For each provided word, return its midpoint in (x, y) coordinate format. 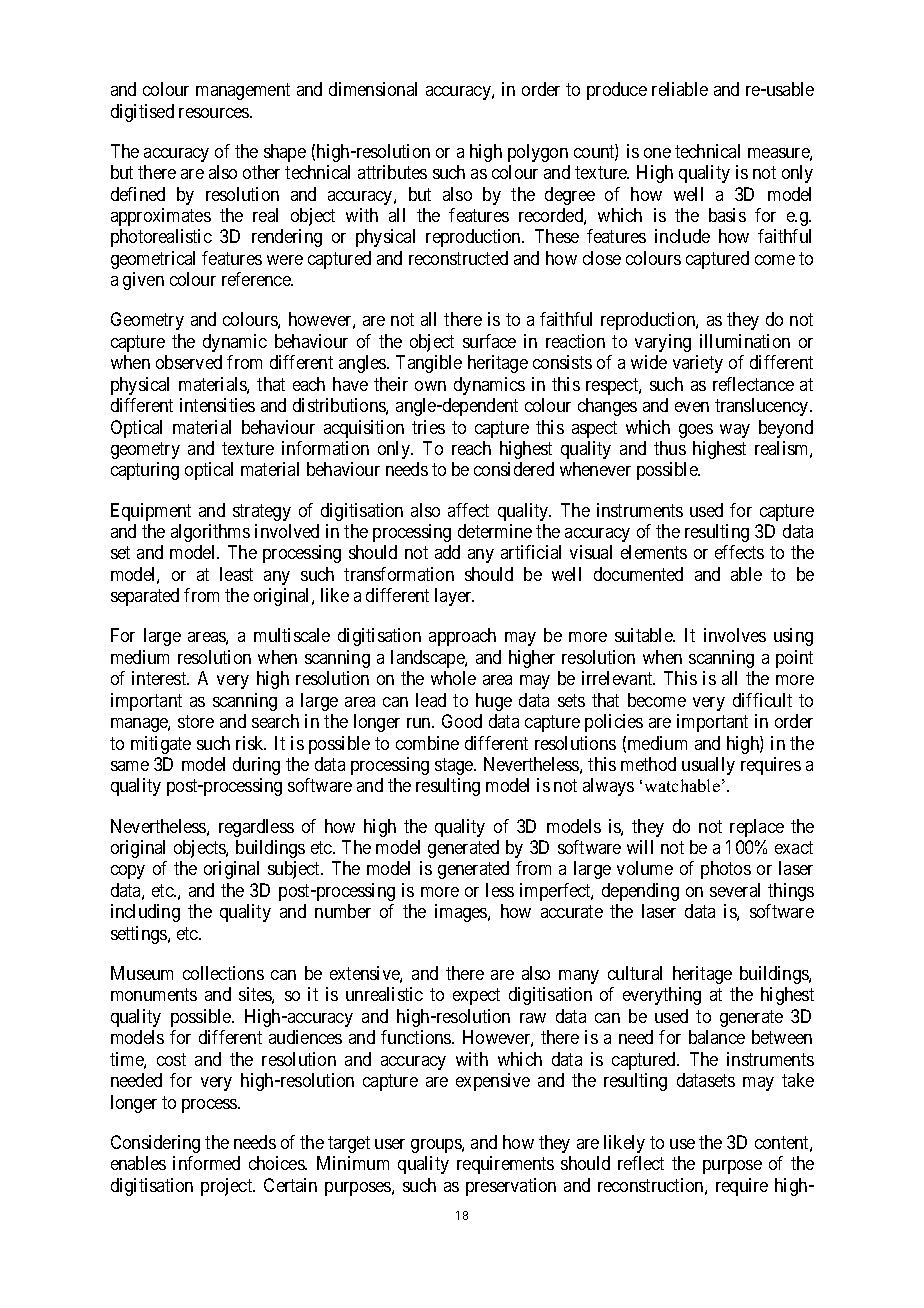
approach (462, 637)
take (798, 1080)
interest (160, 678)
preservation (511, 1187)
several (735, 890)
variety (698, 364)
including (145, 913)
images (462, 913)
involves (735, 635)
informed (206, 1163)
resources (215, 113)
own (430, 386)
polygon (538, 153)
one (657, 153)
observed (189, 362)
